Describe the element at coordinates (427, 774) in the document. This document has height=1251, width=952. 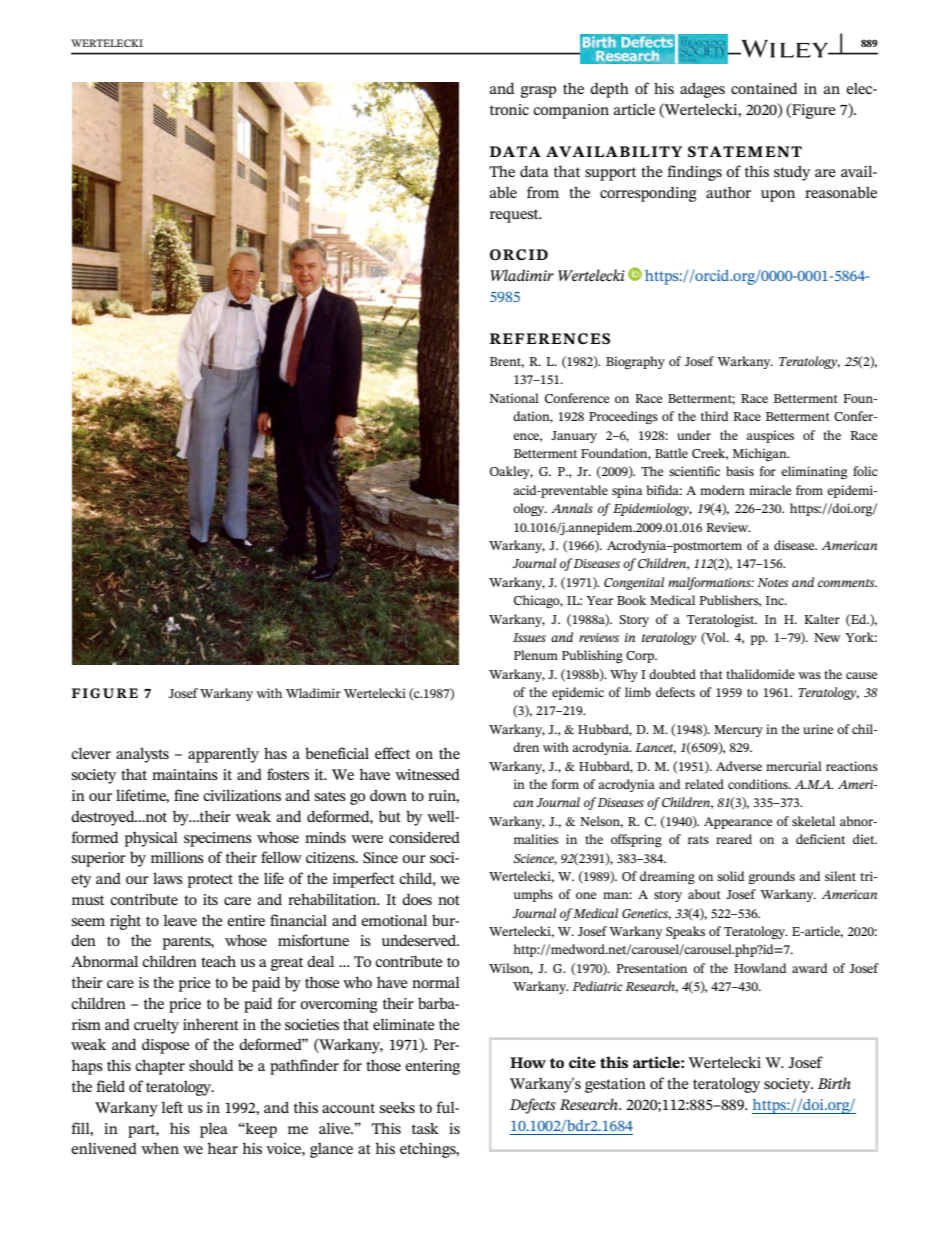
I see `witnessed` at that location.
